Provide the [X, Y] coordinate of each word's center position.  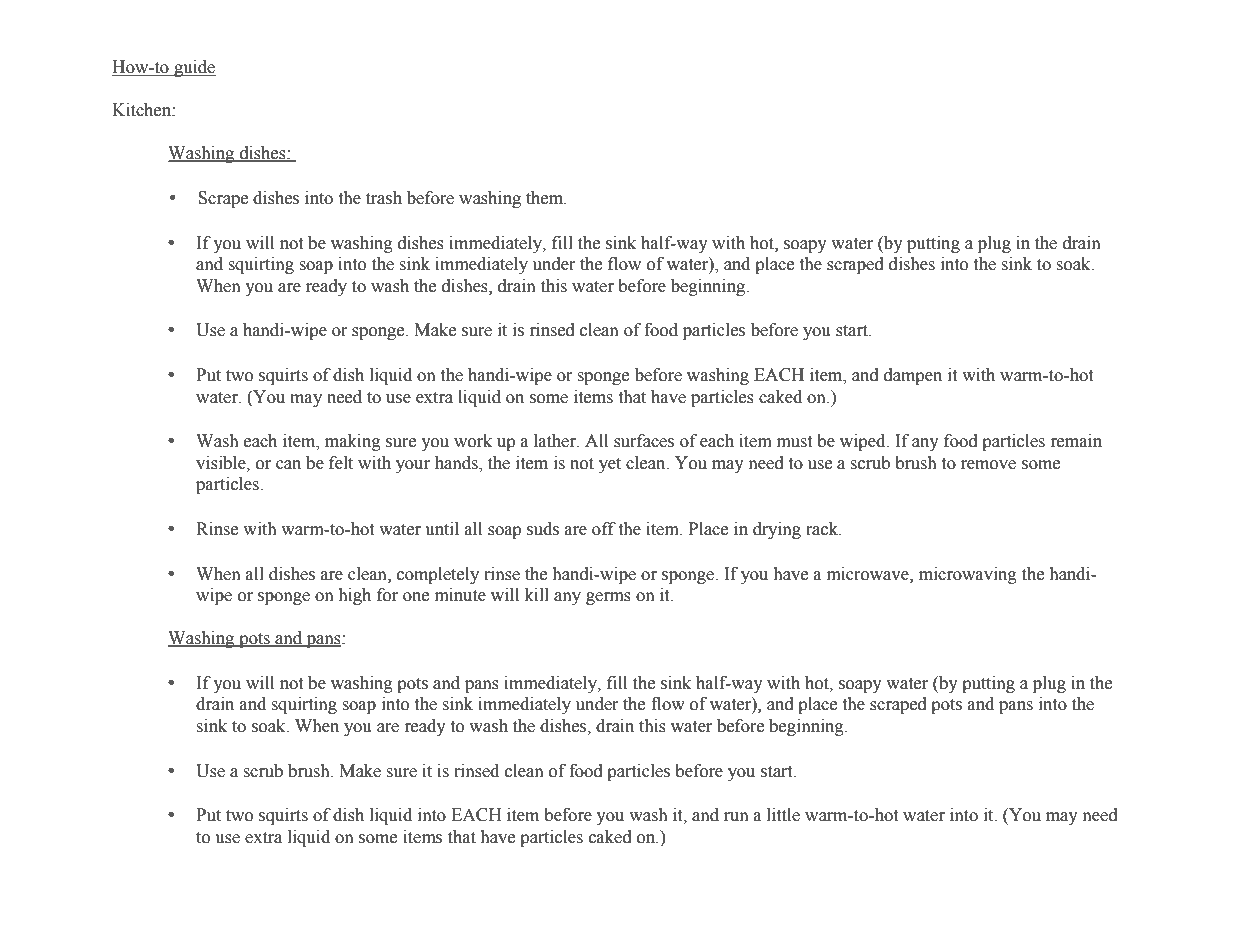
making [353, 442]
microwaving [968, 575]
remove [988, 465]
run [736, 817]
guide [194, 68]
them [546, 198]
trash [384, 198]
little [783, 815]
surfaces [644, 441]
